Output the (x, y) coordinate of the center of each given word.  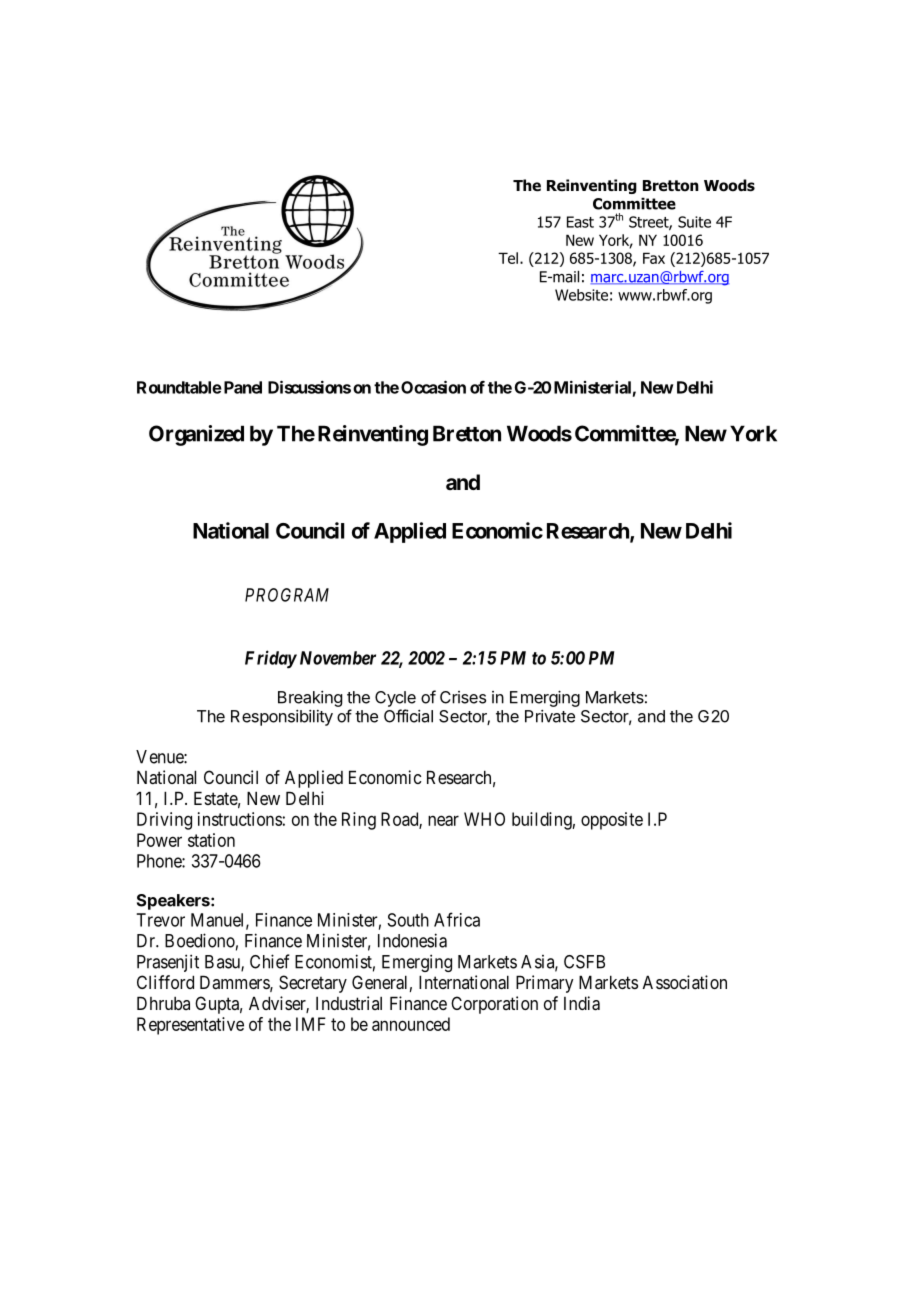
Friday (271, 659)
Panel (241, 387)
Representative (190, 1026)
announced (411, 1024)
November (338, 658)
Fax (654, 258)
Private (550, 716)
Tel (508, 258)
